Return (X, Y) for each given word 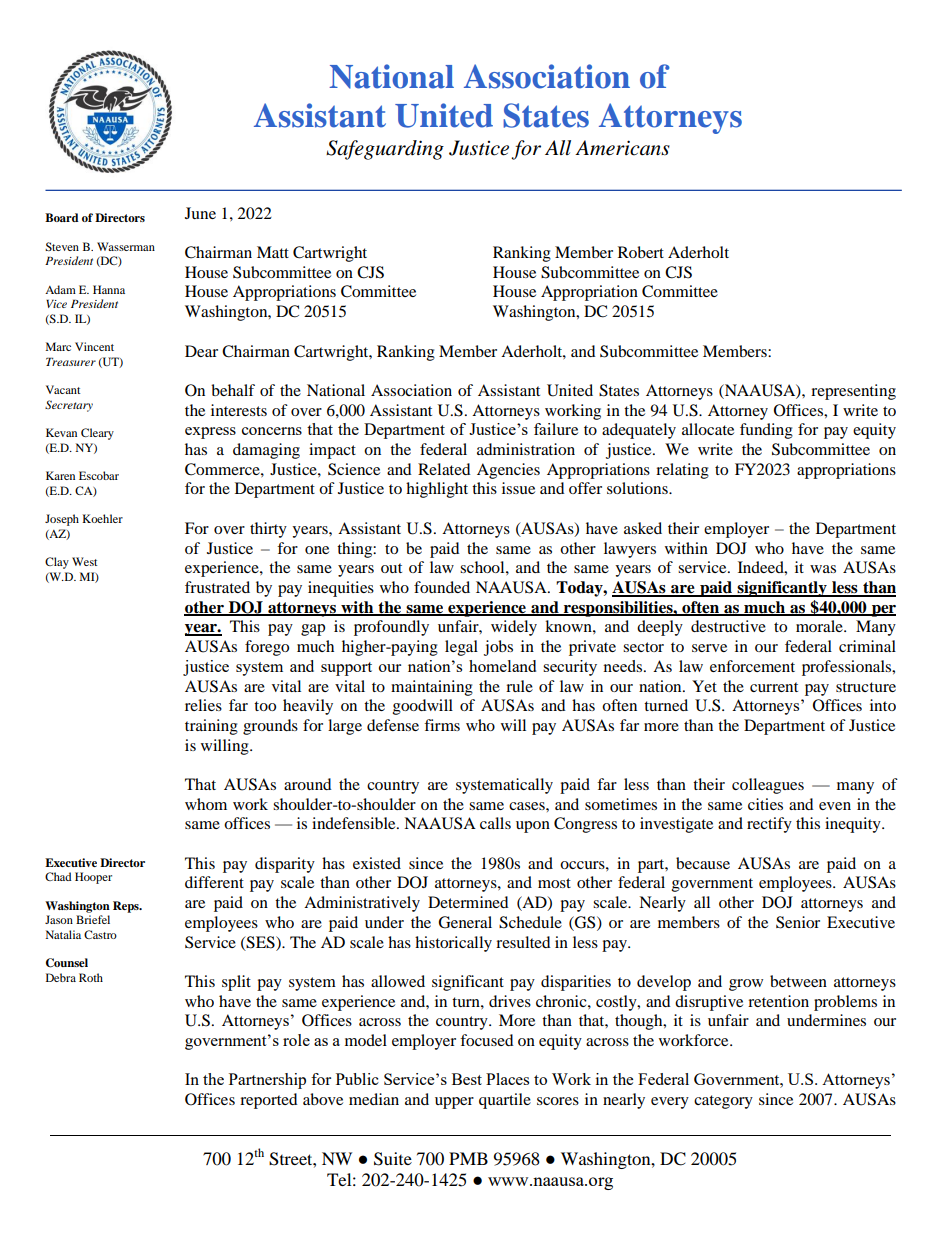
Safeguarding (385, 150)
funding (766, 431)
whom (206, 804)
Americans (622, 148)
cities (765, 804)
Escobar (99, 475)
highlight (437, 490)
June (200, 213)
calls (495, 823)
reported (269, 1101)
